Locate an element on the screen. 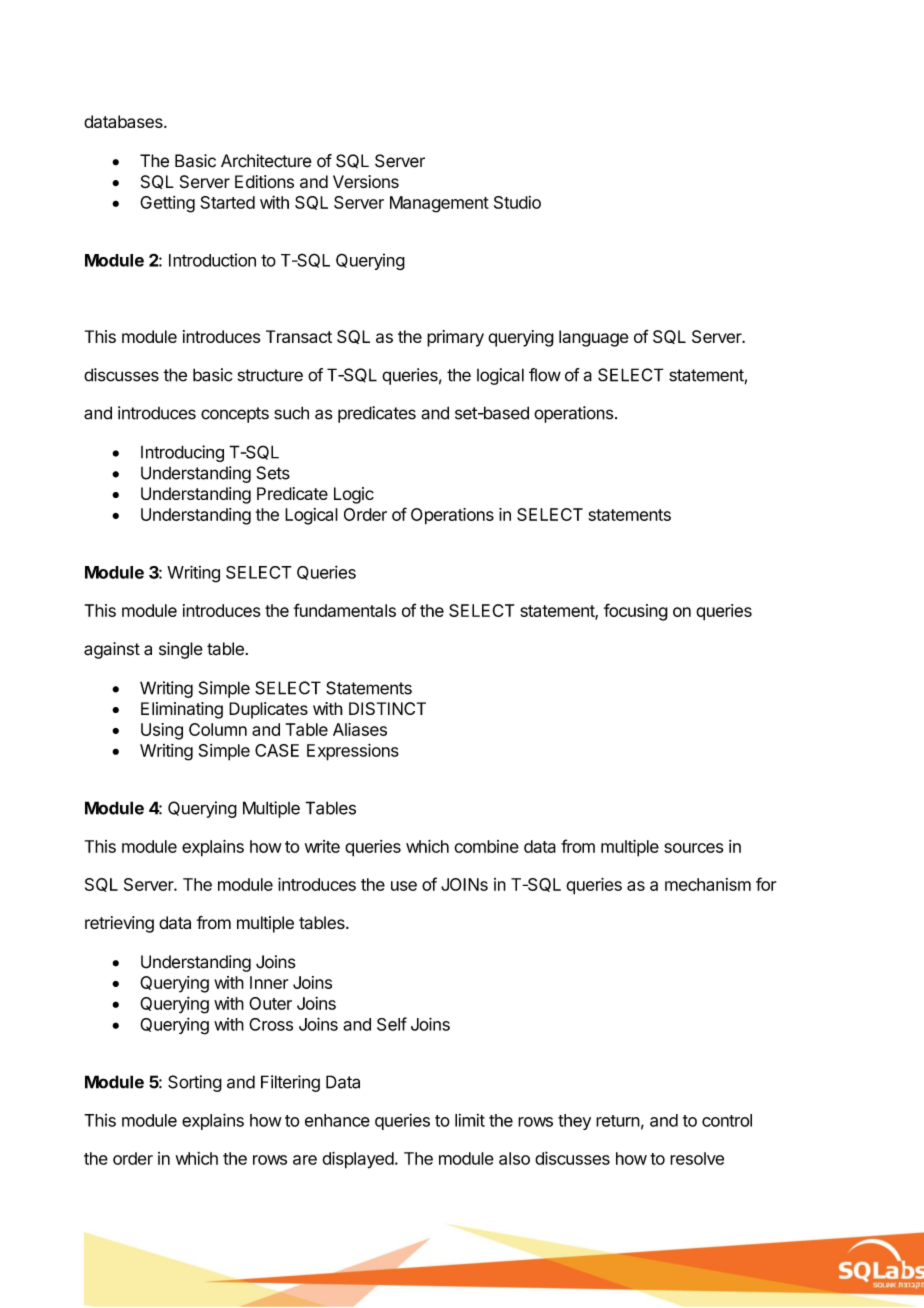 The image size is (924, 1308). DISTINCT is located at coordinates (387, 708).
